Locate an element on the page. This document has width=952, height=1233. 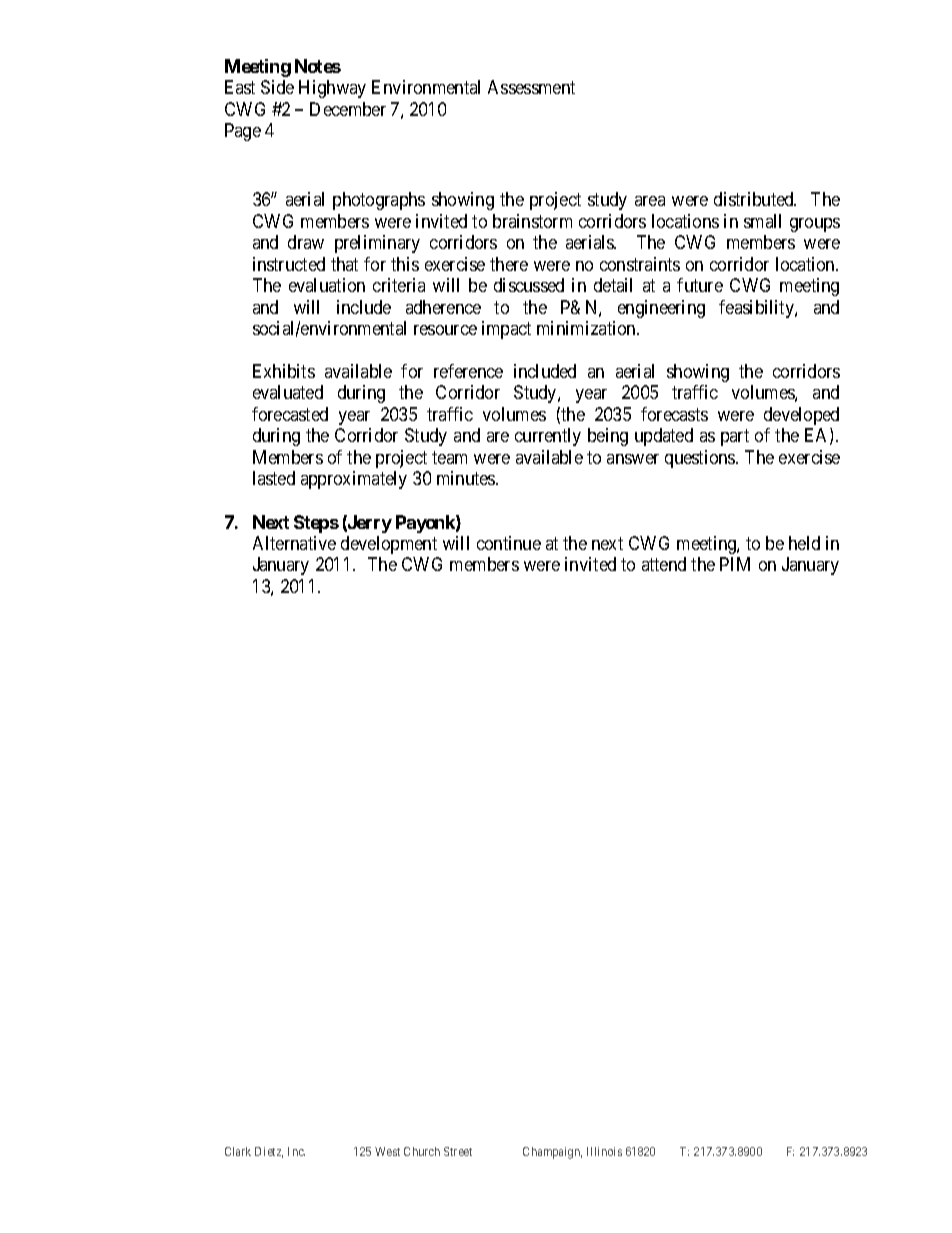
Alternative is located at coordinates (294, 543).
